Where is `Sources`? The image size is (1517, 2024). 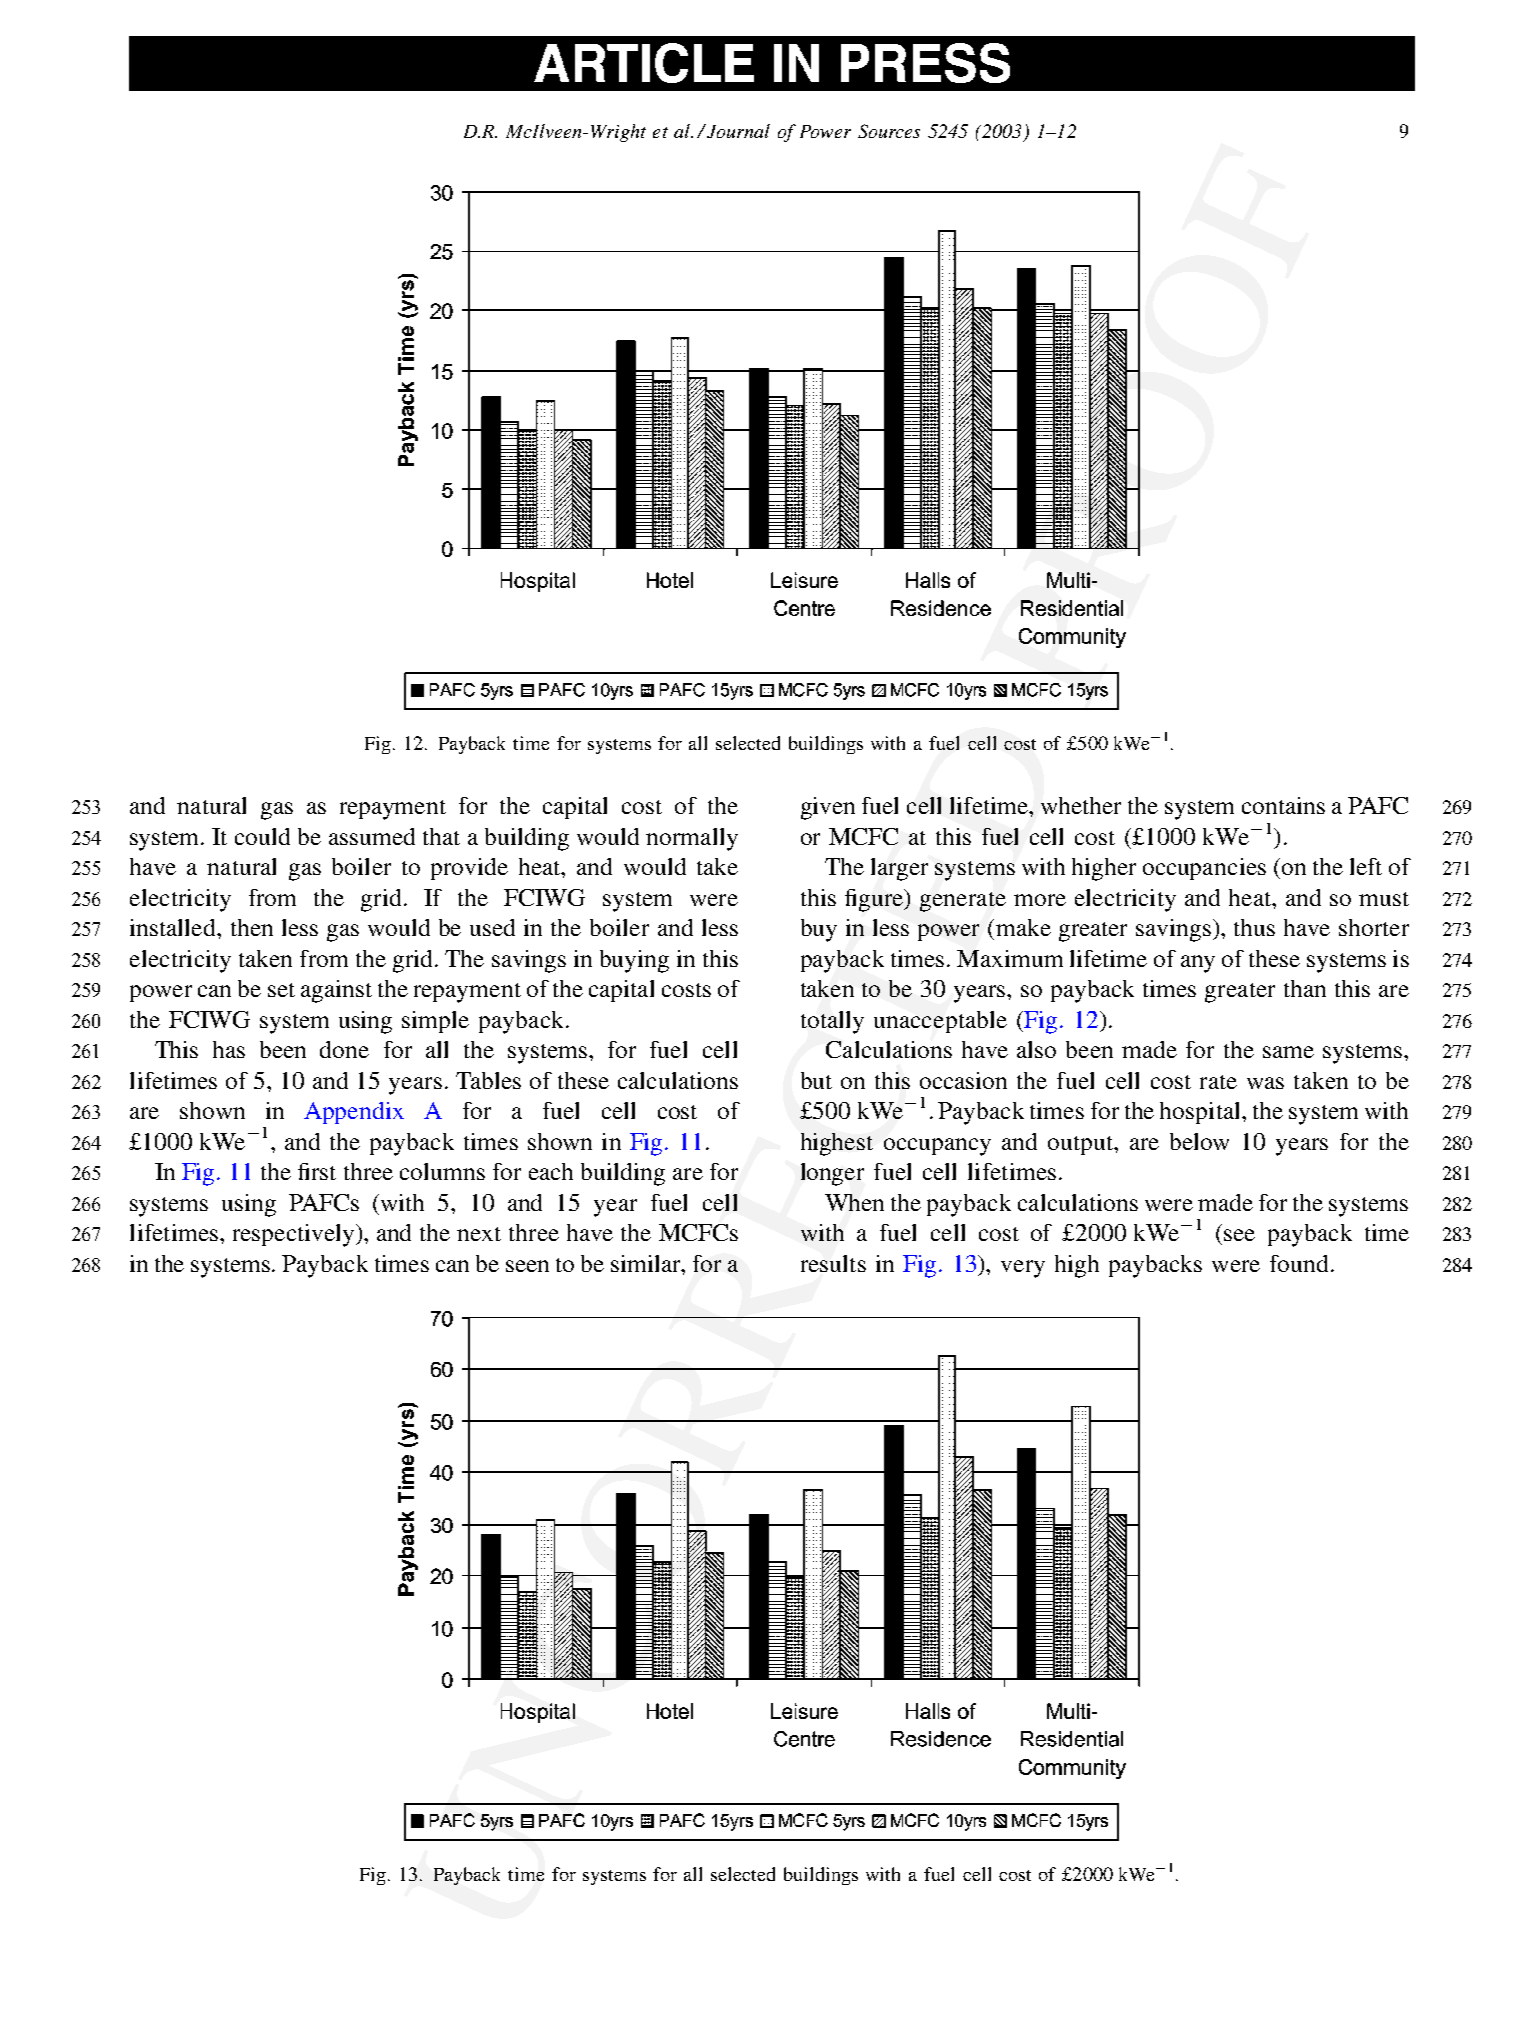 Sources is located at coordinates (889, 131).
